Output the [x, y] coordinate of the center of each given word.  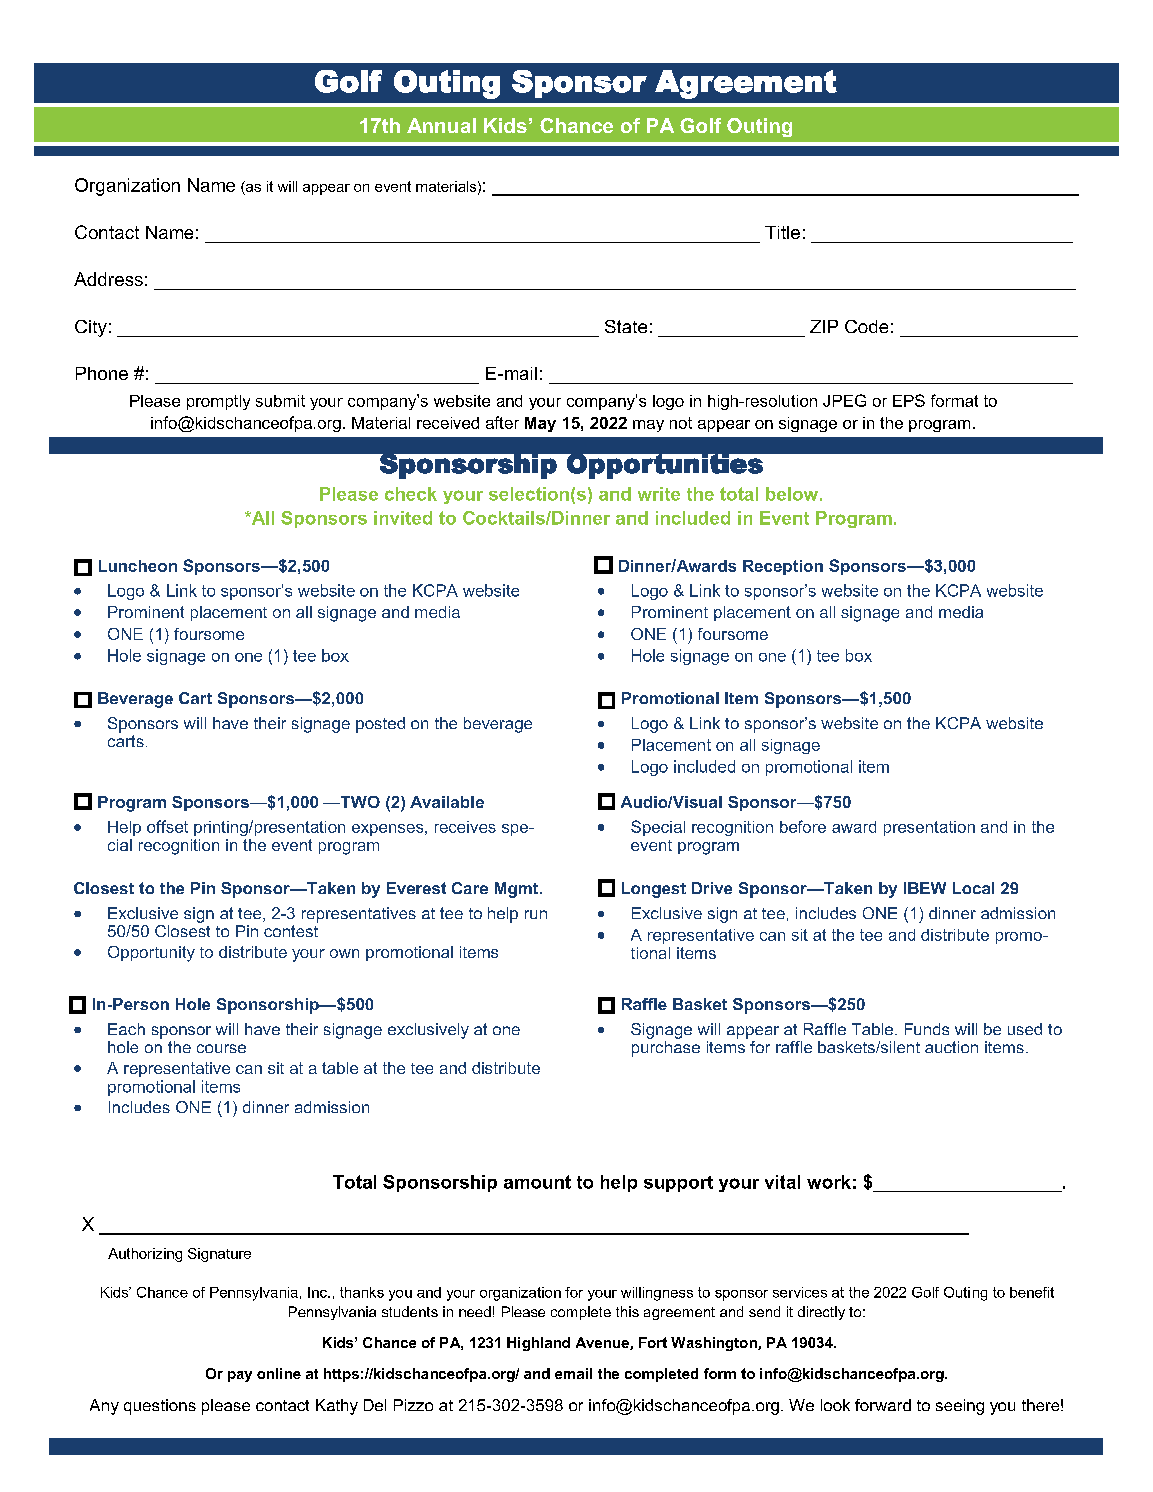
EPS [909, 400]
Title [782, 232]
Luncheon [138, 566]
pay [240, 1376]
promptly [218, 402]
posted [380, 725]
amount [537, 1182]
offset [167, 826]
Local [973, 888]
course [221, 1048]
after [502, 422]
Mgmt [518, 890]
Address [108, 279]
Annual [441, 125]
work [829, 1182]
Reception [783, 567]
